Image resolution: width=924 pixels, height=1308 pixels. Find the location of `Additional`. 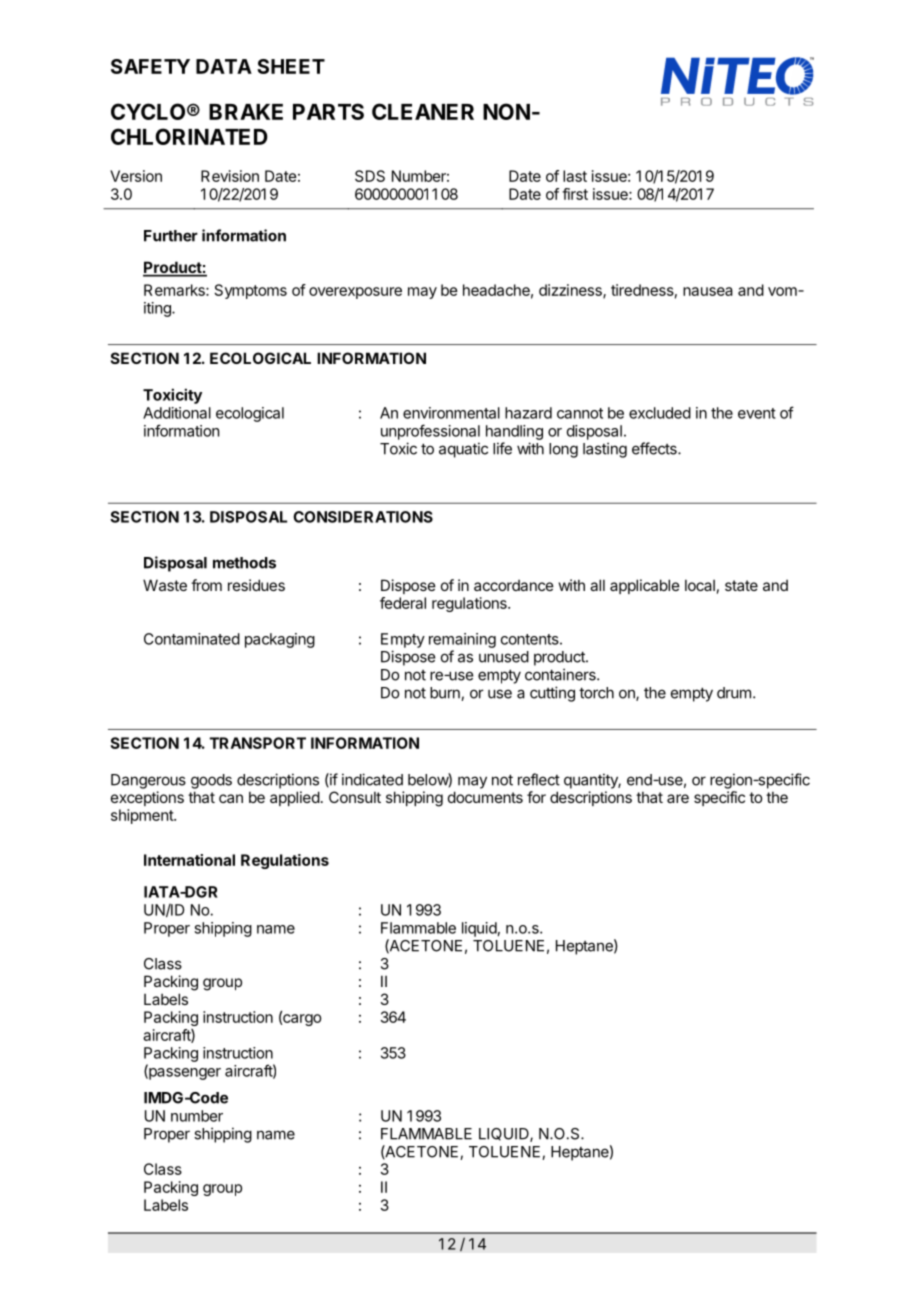

Additional is located at coordinates (177, 413).
